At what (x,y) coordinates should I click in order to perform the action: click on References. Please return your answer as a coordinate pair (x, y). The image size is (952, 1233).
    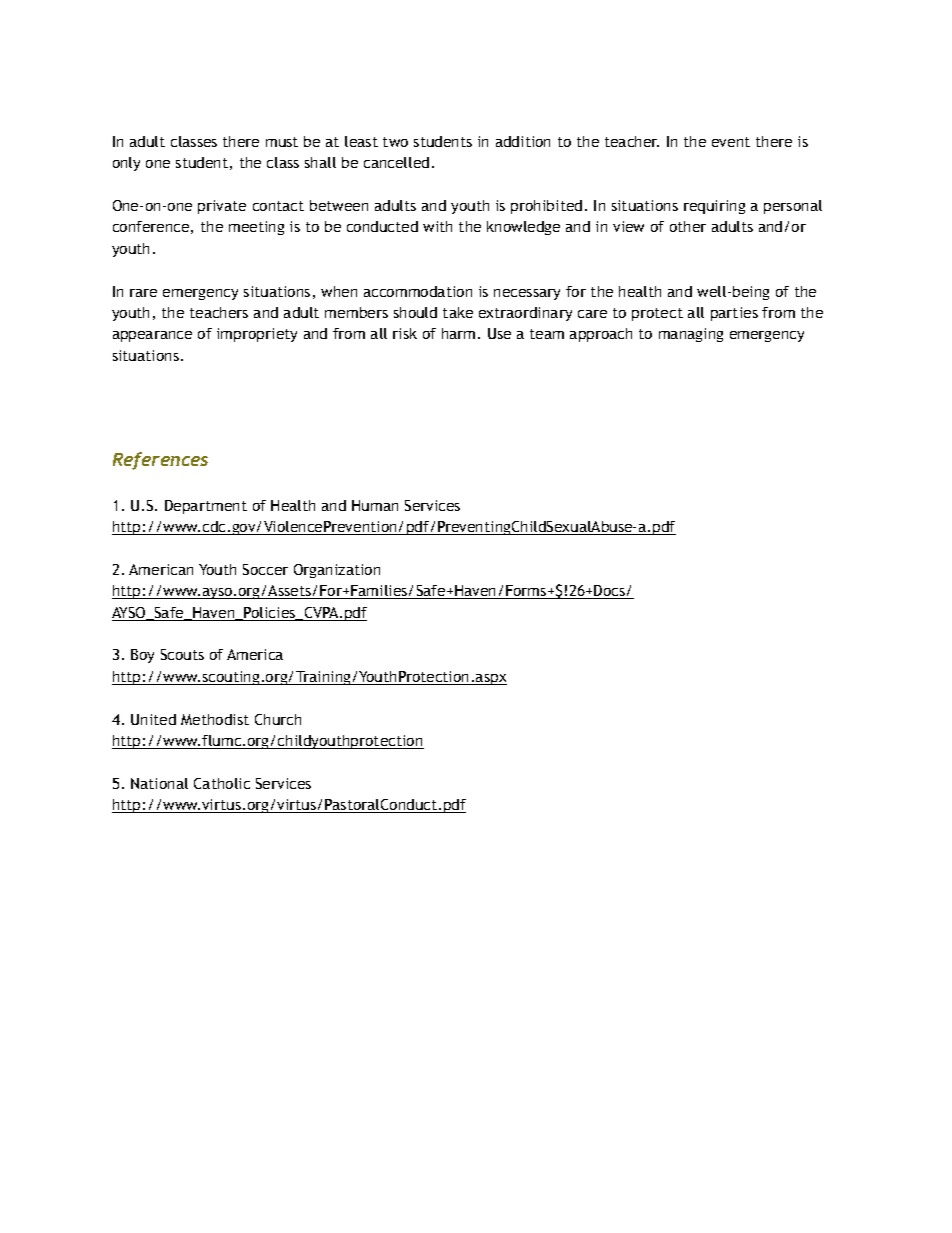
    Looking at the image, I should click on (160, 461).
